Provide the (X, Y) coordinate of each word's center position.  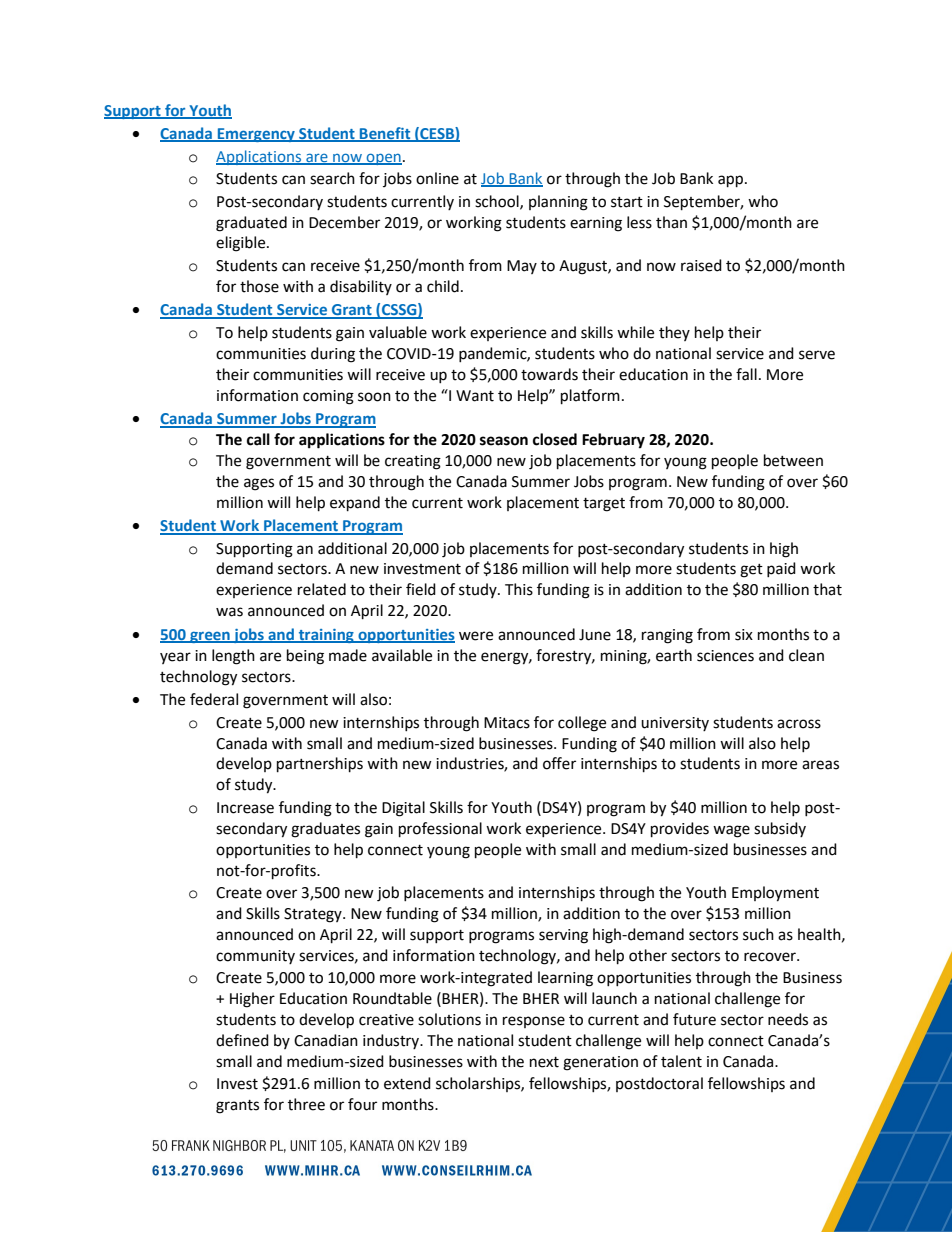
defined (242, 1040)
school (498, 202)
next (544, 1062)
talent (681, 1061)
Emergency (256, 135)
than (671, 222)
